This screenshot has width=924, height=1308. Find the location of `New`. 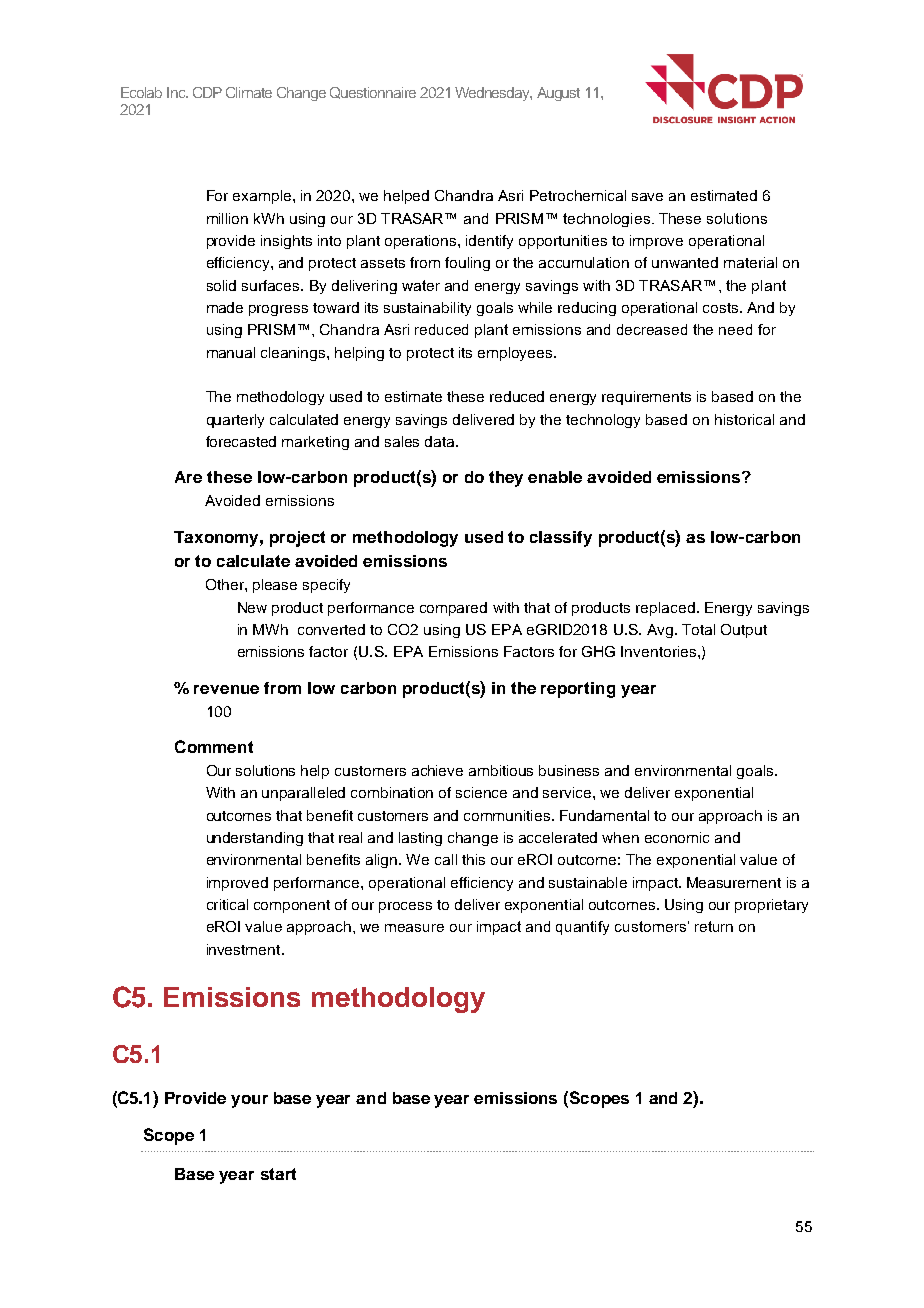

New is located at coordinates (252, 607).
